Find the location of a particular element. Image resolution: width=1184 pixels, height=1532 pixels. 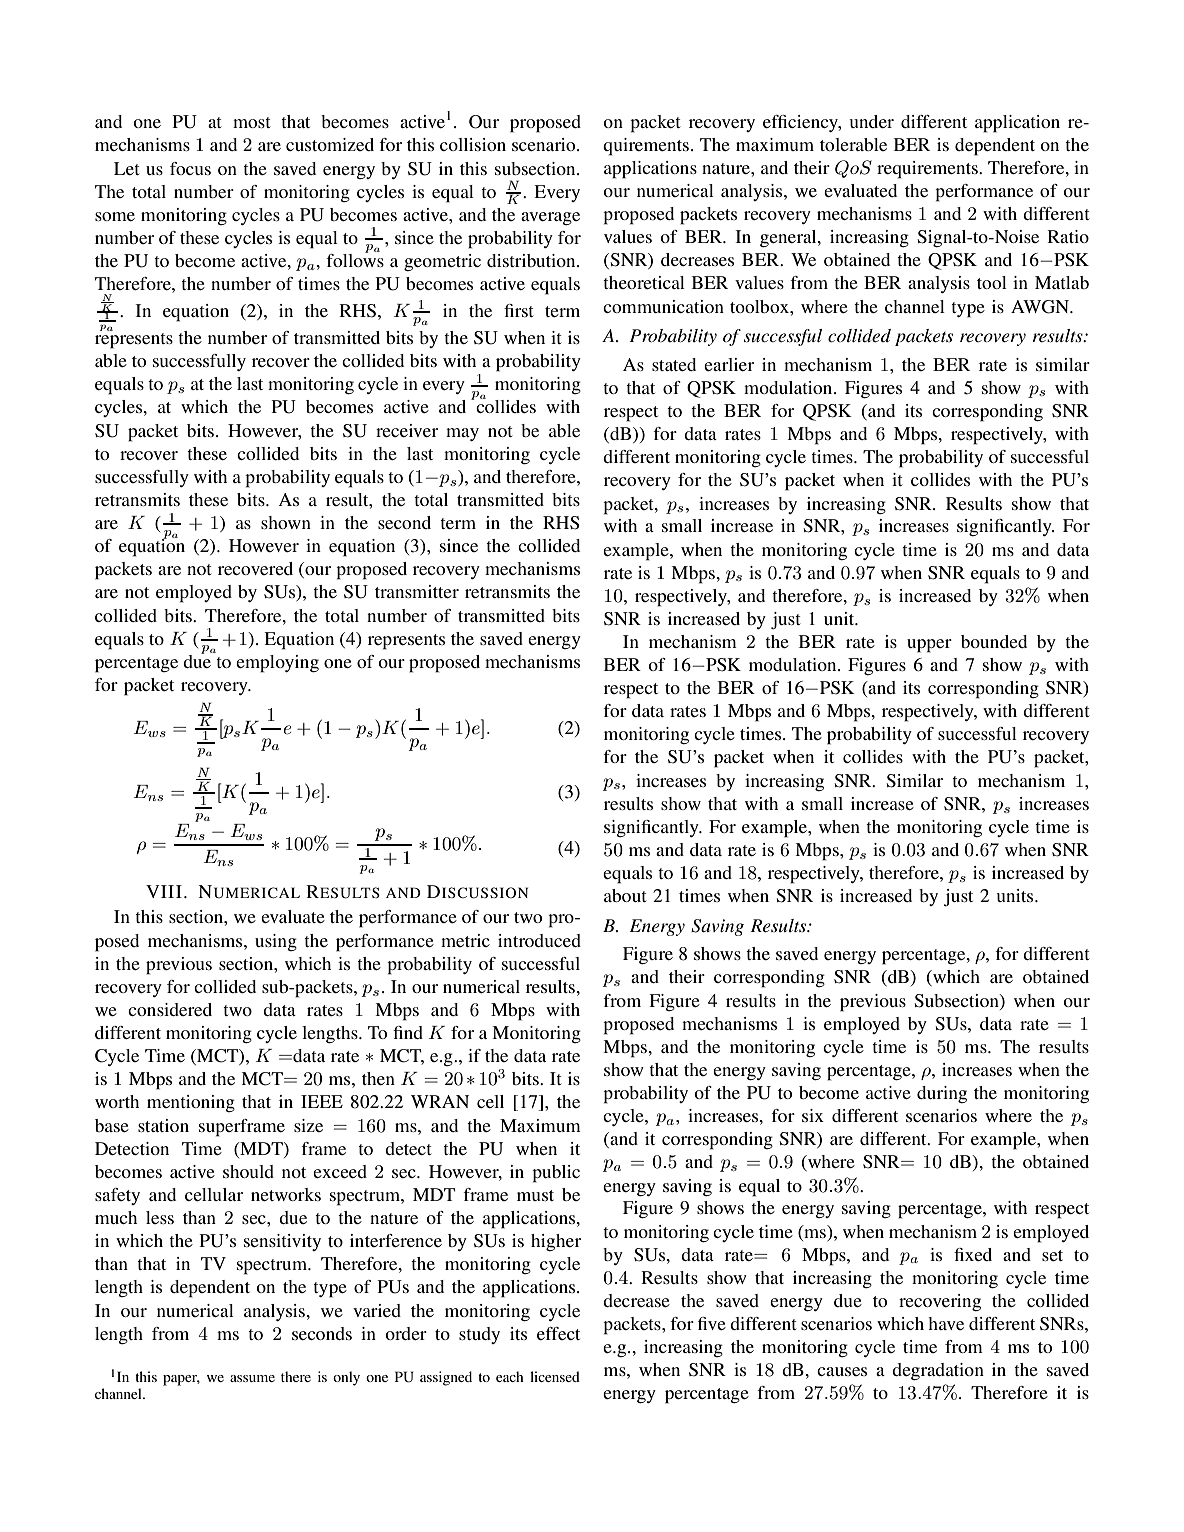

upper is located at coordinates (929, 646).
